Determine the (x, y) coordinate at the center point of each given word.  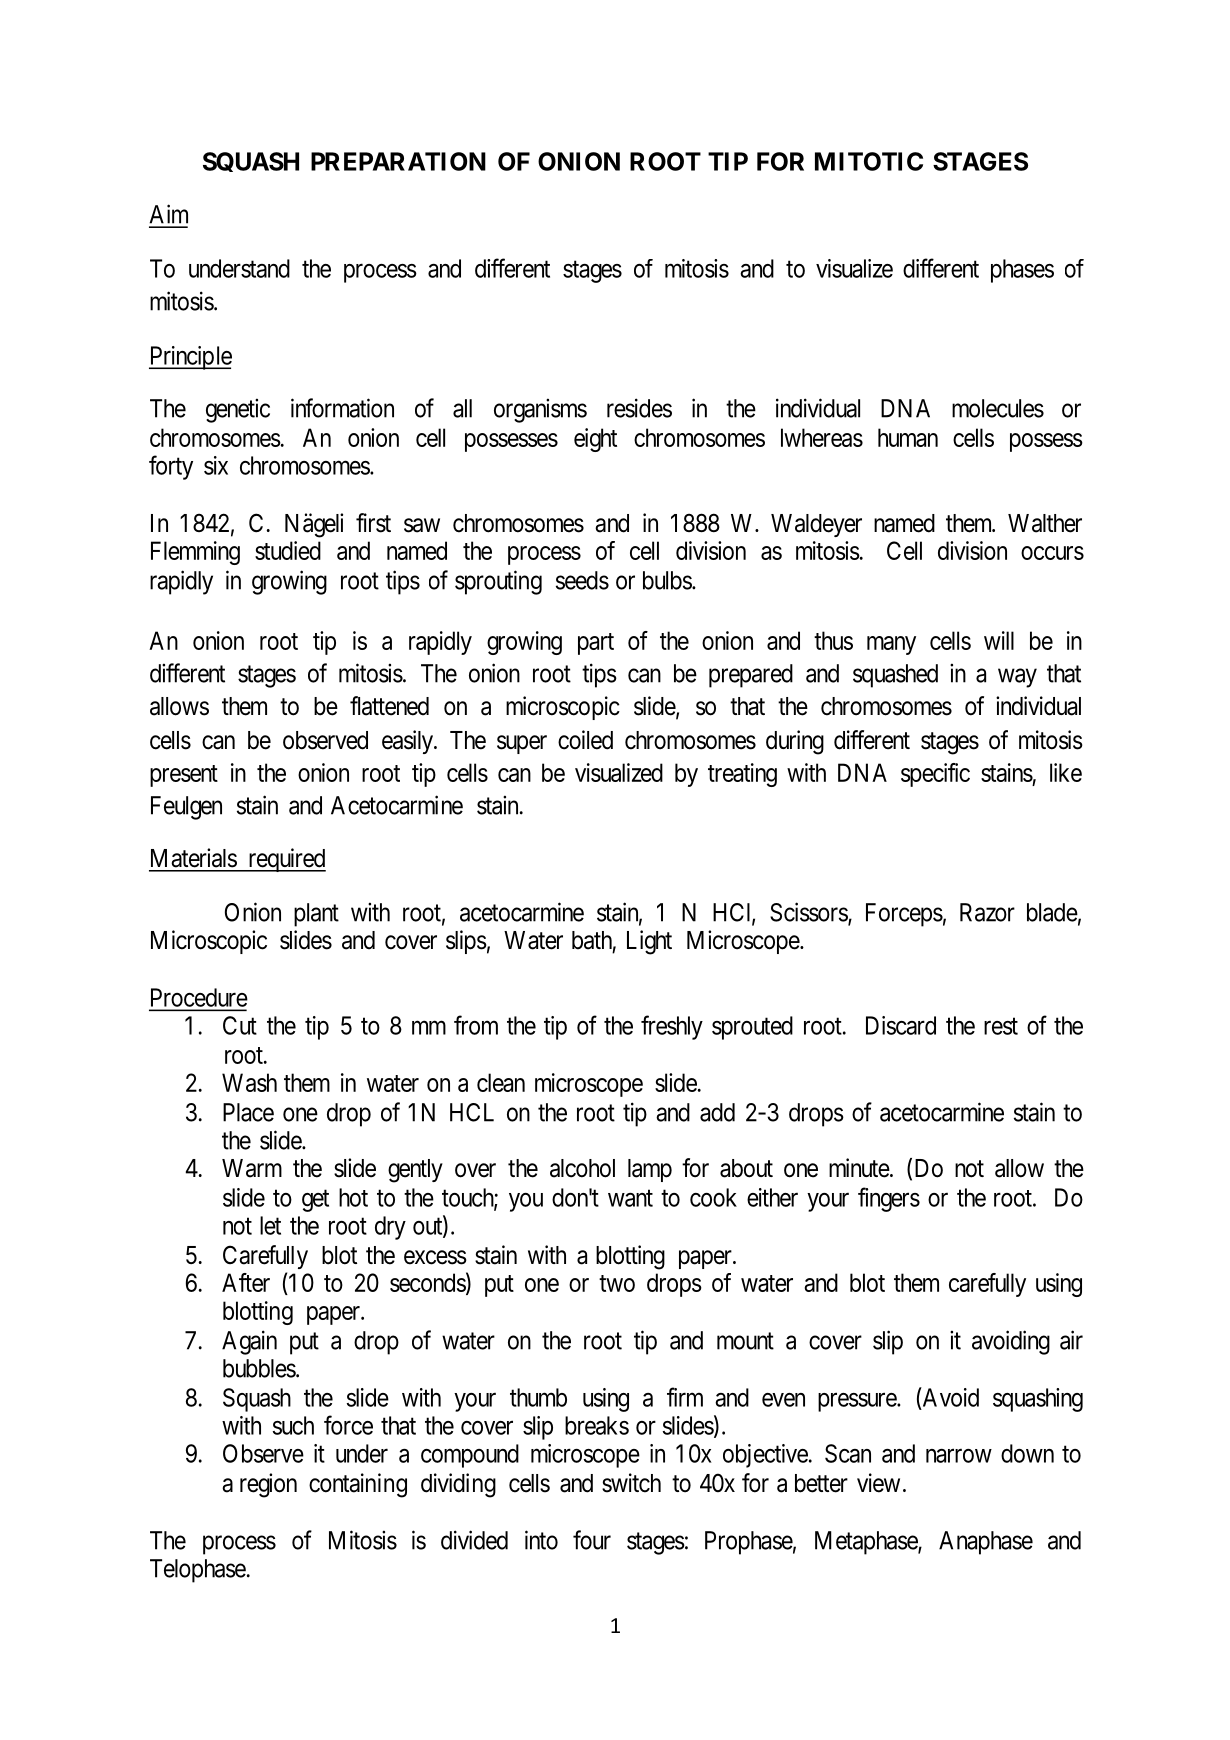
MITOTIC (869, 161)
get (315, 1201)
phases (1022, 271)
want (630, 1198)
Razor (987, 912)
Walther (1045, 523)
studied (288, 550)
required (286, 860)
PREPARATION (398, 161)
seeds (582, 580)
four (592, 1540)
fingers (889, 1199)
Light (649, 942)
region (268, 1485)
